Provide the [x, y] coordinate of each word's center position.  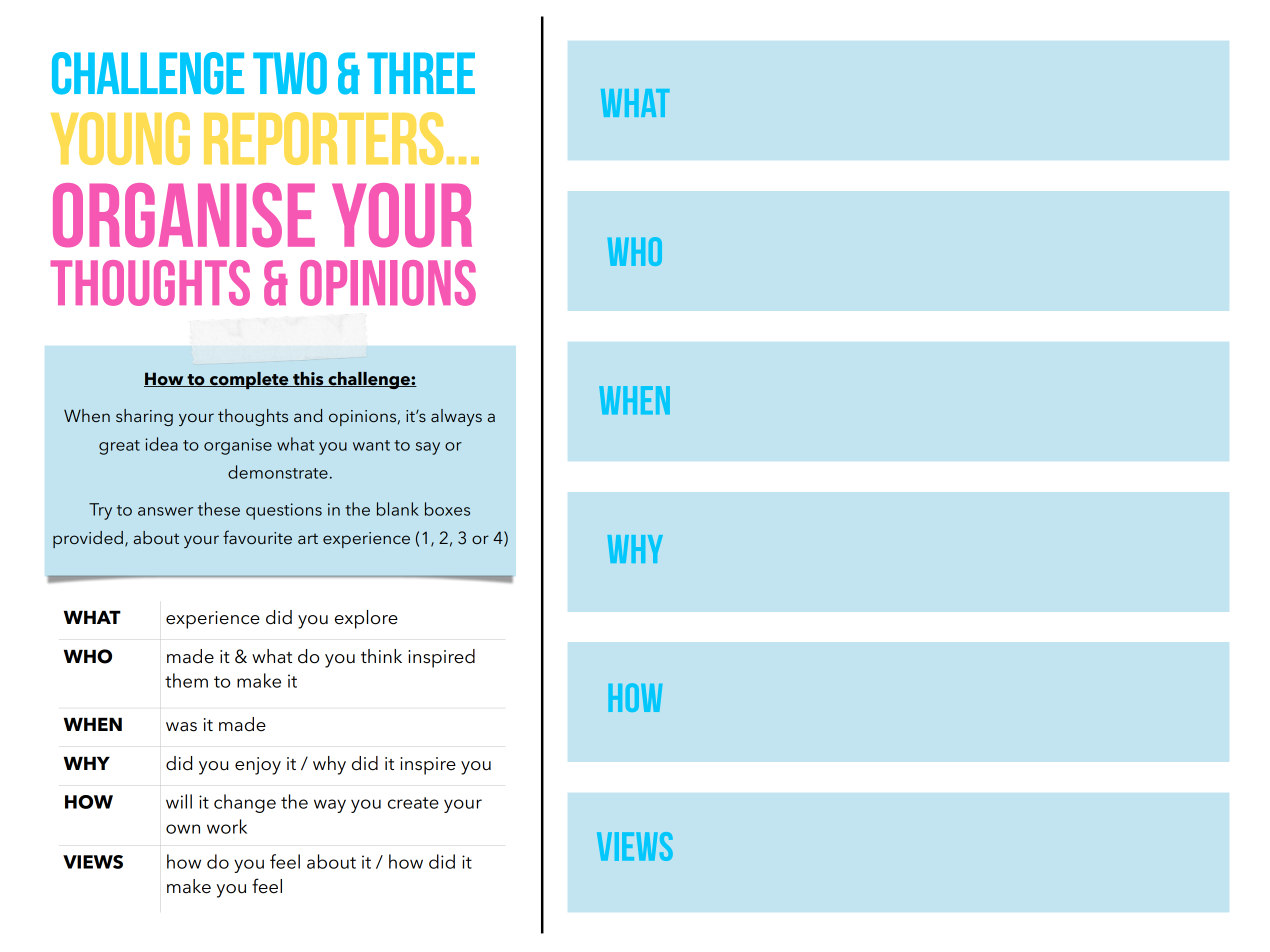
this [308, 379]
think [381, 656]
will [179, 801]
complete [249, 380]
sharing [144, 417]
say [428, 448]
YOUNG [120, 138]
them [186, 680]
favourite [257, 537]
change [245, 803]
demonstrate [278, 472]
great [119, 447]
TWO [290, 73]
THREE [421, 73]
